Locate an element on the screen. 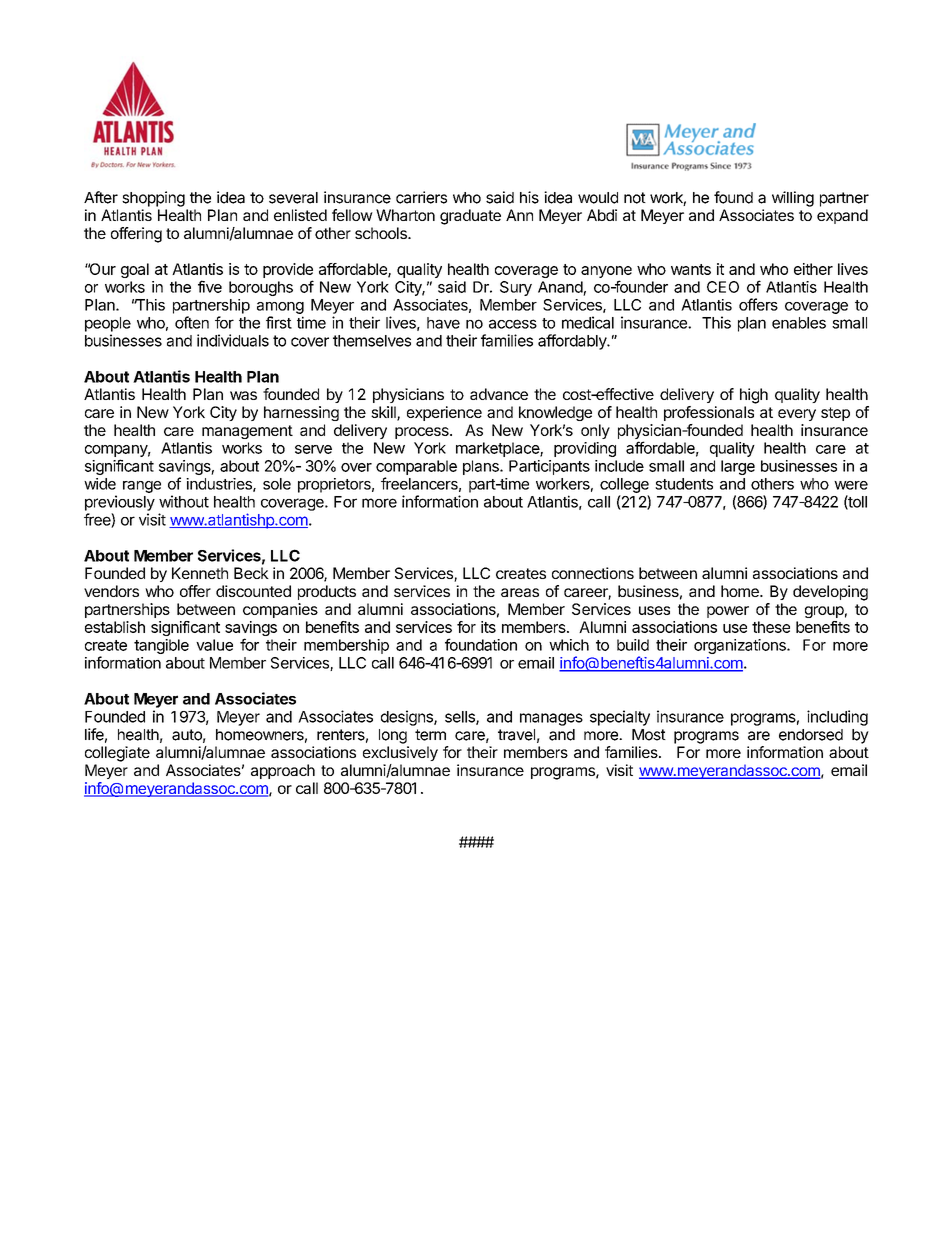  have is located at coordinates (443, 323).
